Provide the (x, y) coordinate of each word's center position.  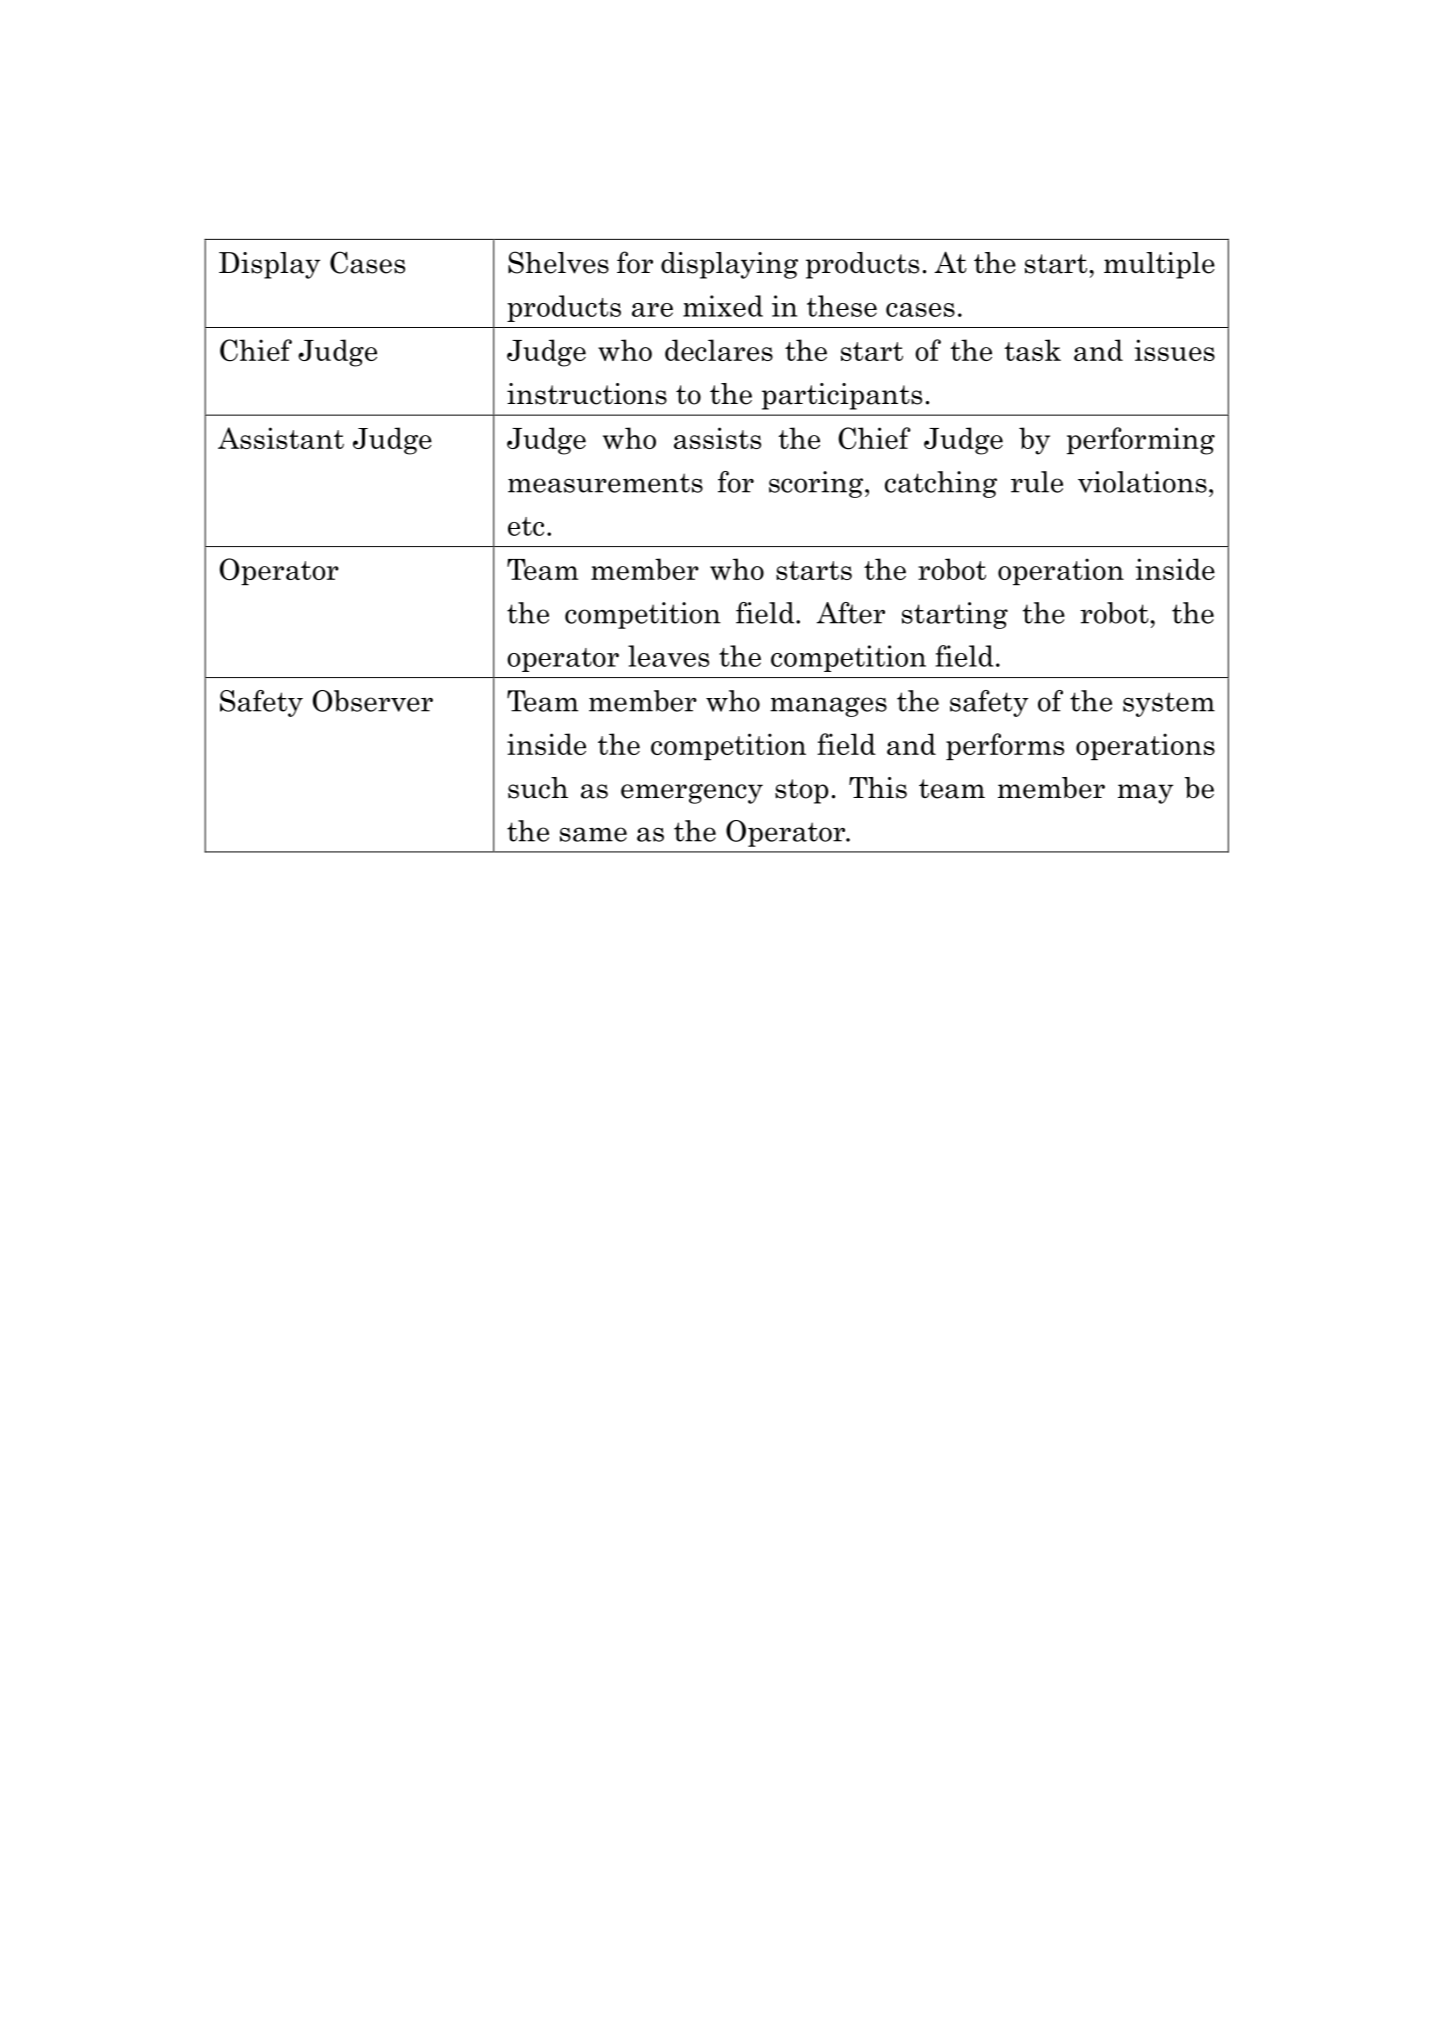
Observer (373, 701)
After (851, 613)
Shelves (558, 262)
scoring (817, 484)
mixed (723, 306)
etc (526, 526)
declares (719, 350)
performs (1005, 746)
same (593, 834)
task (1032, 350)
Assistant (281, 438)
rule (1037, 482)
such (538, 788)
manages (828, 707)
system (1169, 704)
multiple (1159, 265)
